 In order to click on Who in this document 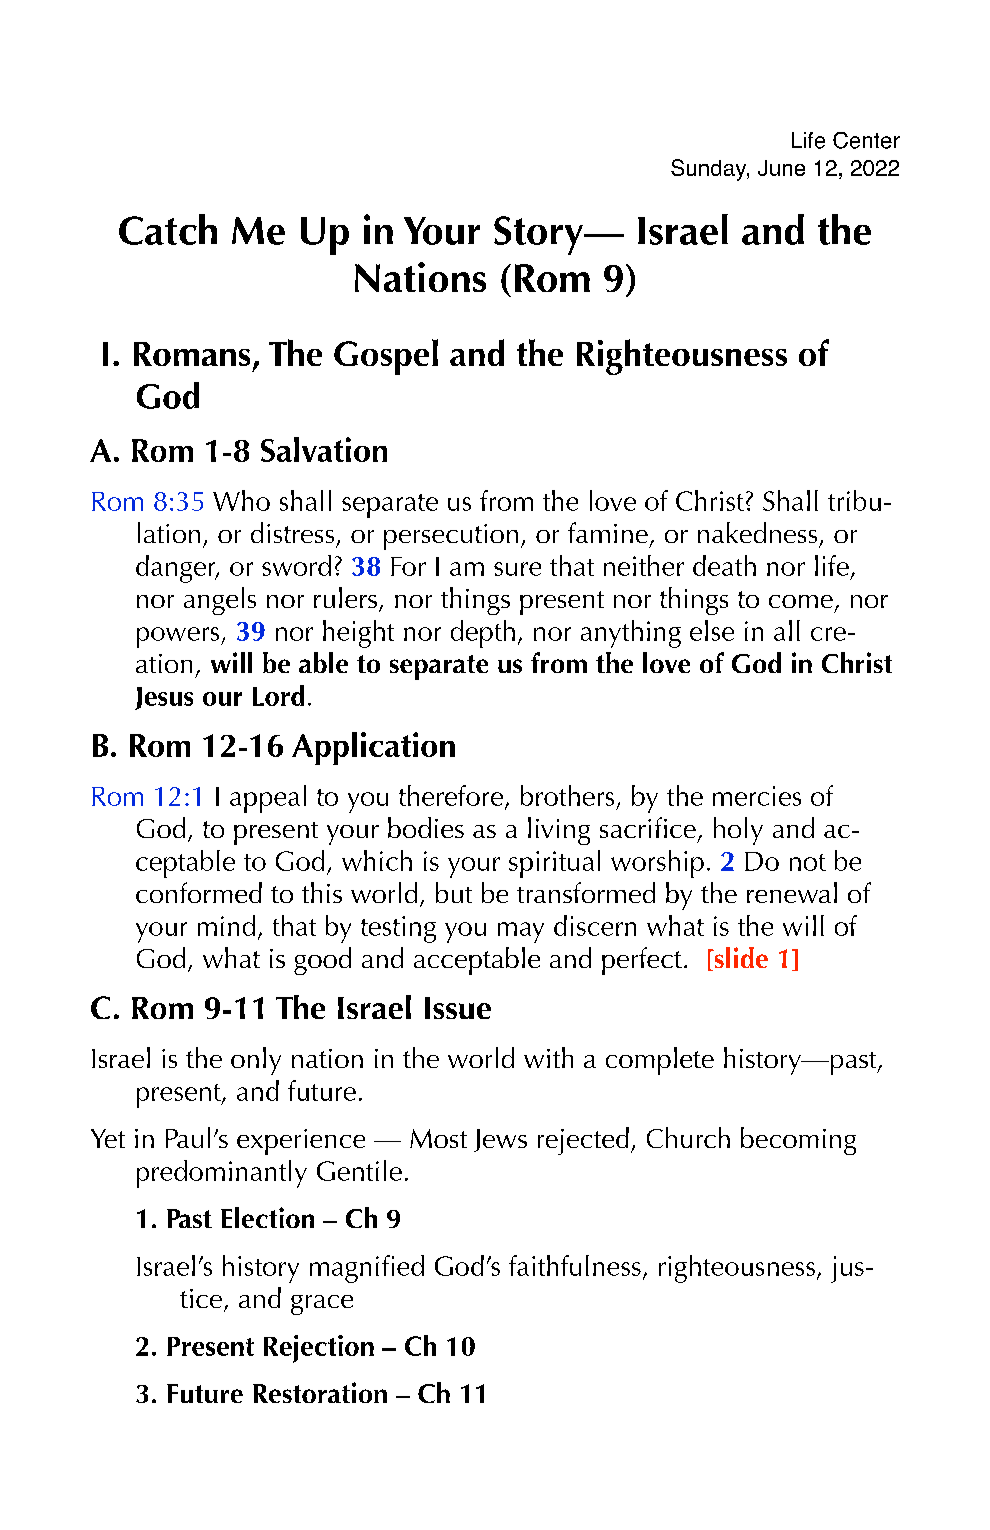, I will do `click(241, 500)`.
